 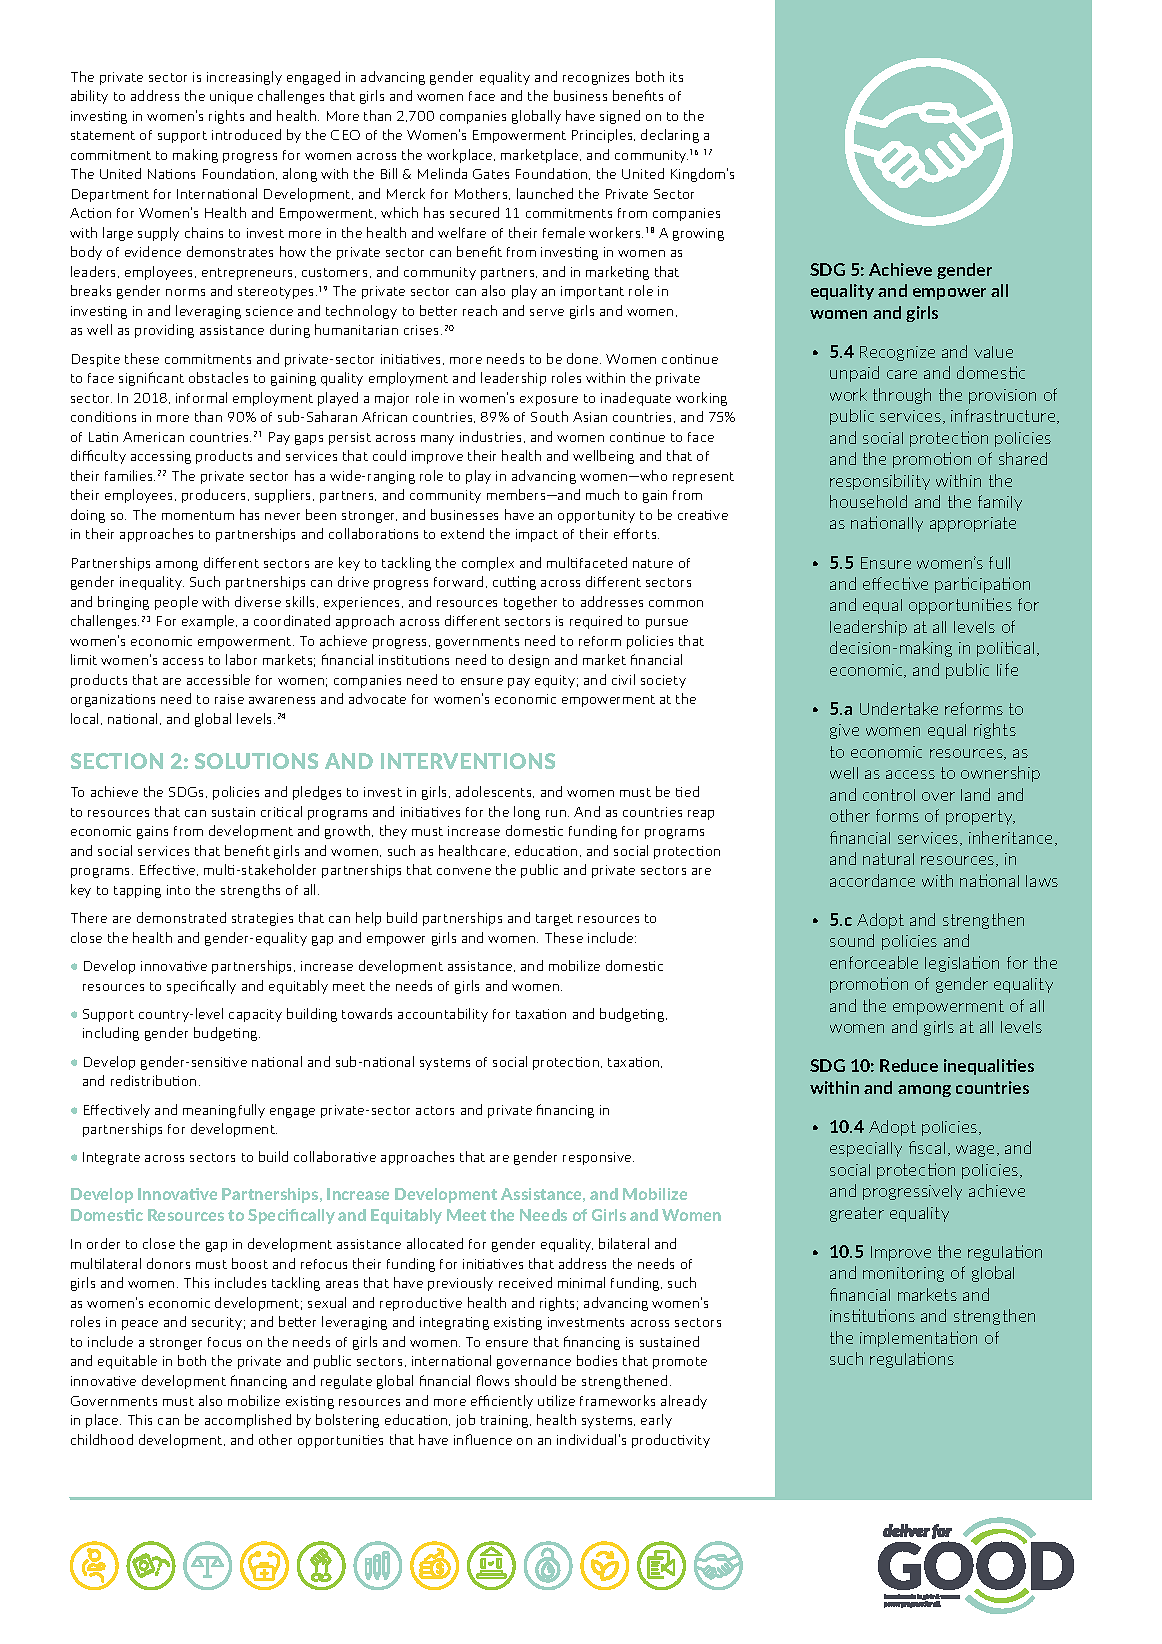 What do you see at coordinates (556, 1400) in the document?
I see `utilize` at bounding box center [556, 1400].
